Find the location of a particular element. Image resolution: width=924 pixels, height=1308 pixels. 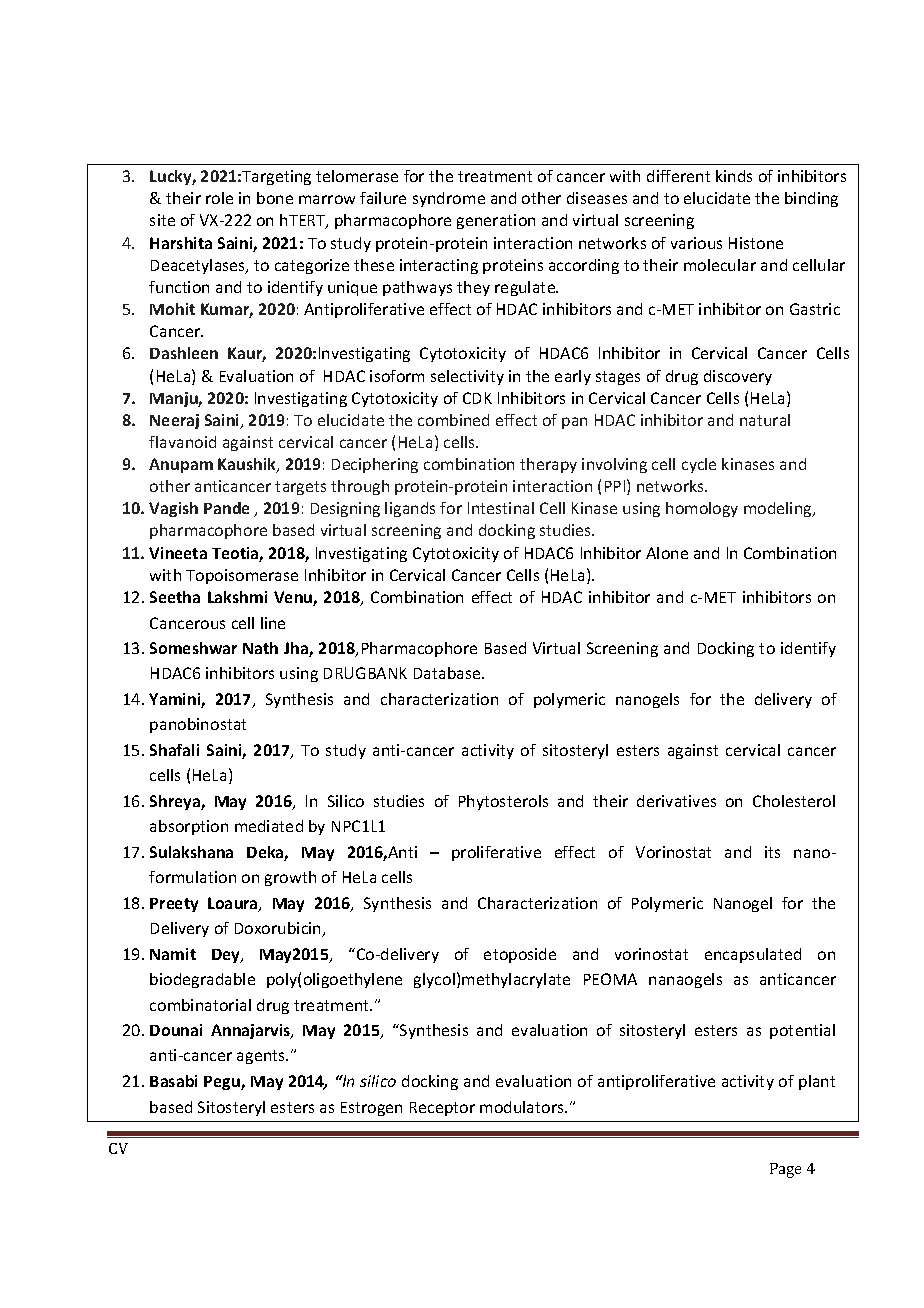

targets is located at coordinates (300, 488).
